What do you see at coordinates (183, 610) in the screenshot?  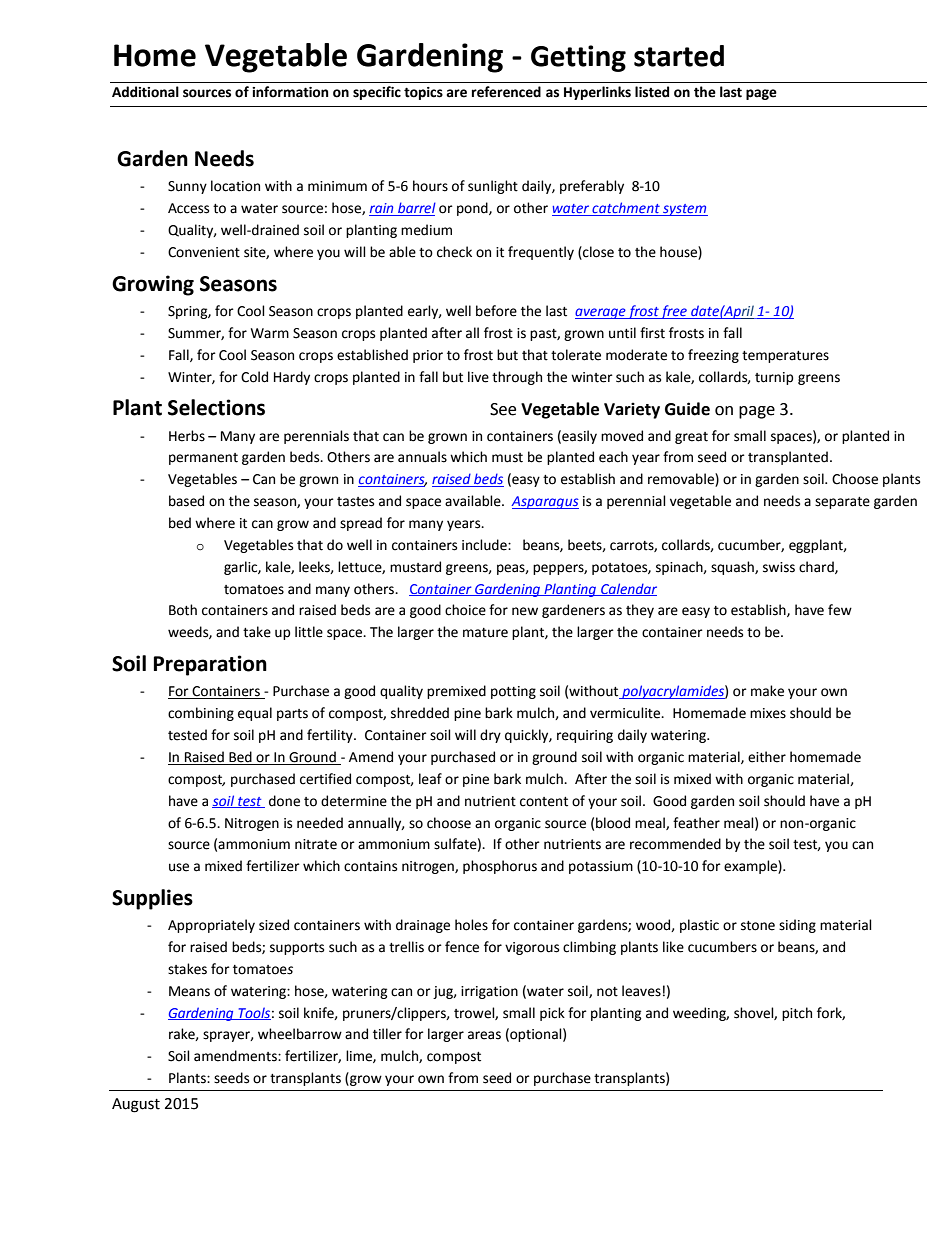 I see `Both` at bounding box center [183, 610].
